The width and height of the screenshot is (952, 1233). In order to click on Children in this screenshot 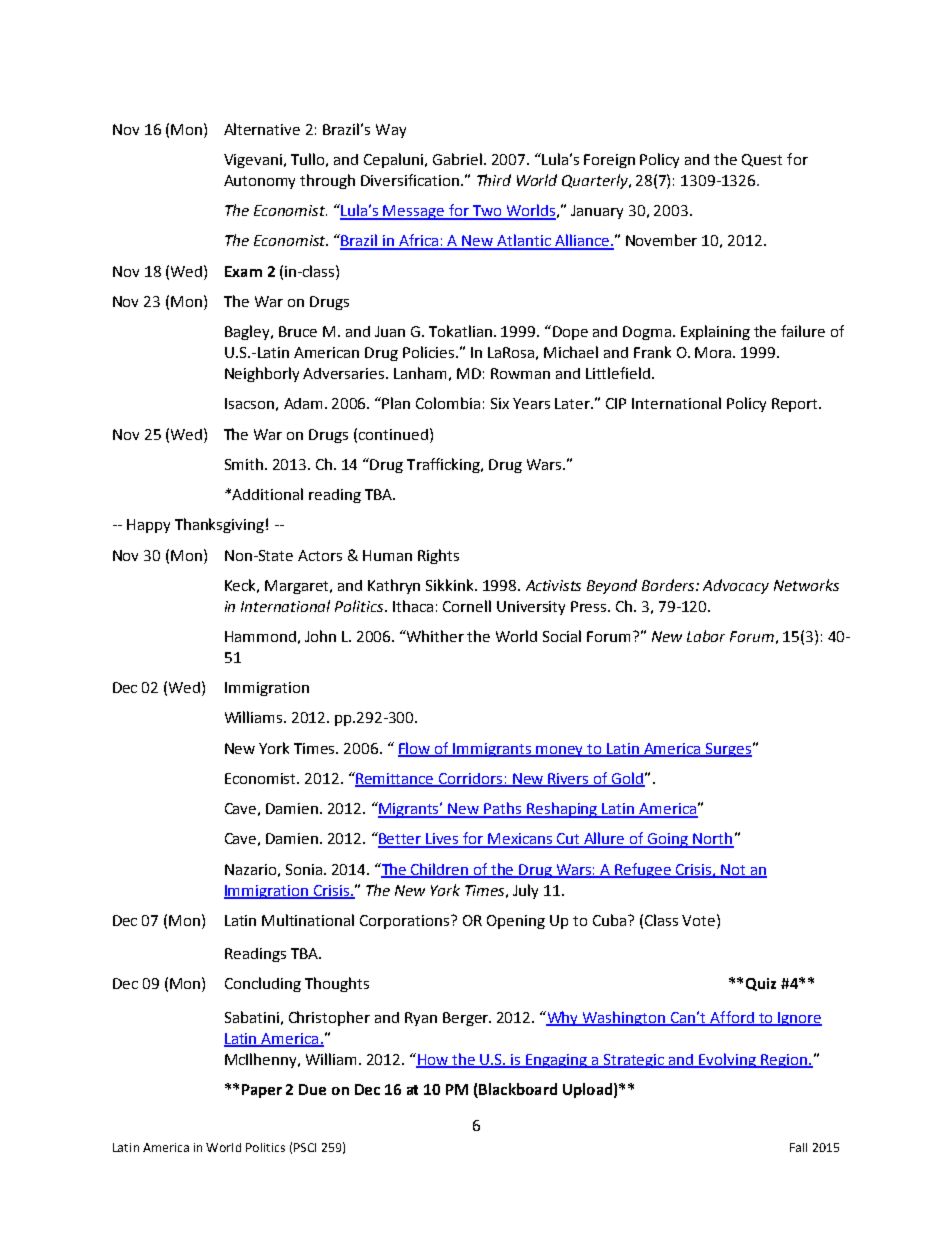, I will do `click(440, 870)`.
